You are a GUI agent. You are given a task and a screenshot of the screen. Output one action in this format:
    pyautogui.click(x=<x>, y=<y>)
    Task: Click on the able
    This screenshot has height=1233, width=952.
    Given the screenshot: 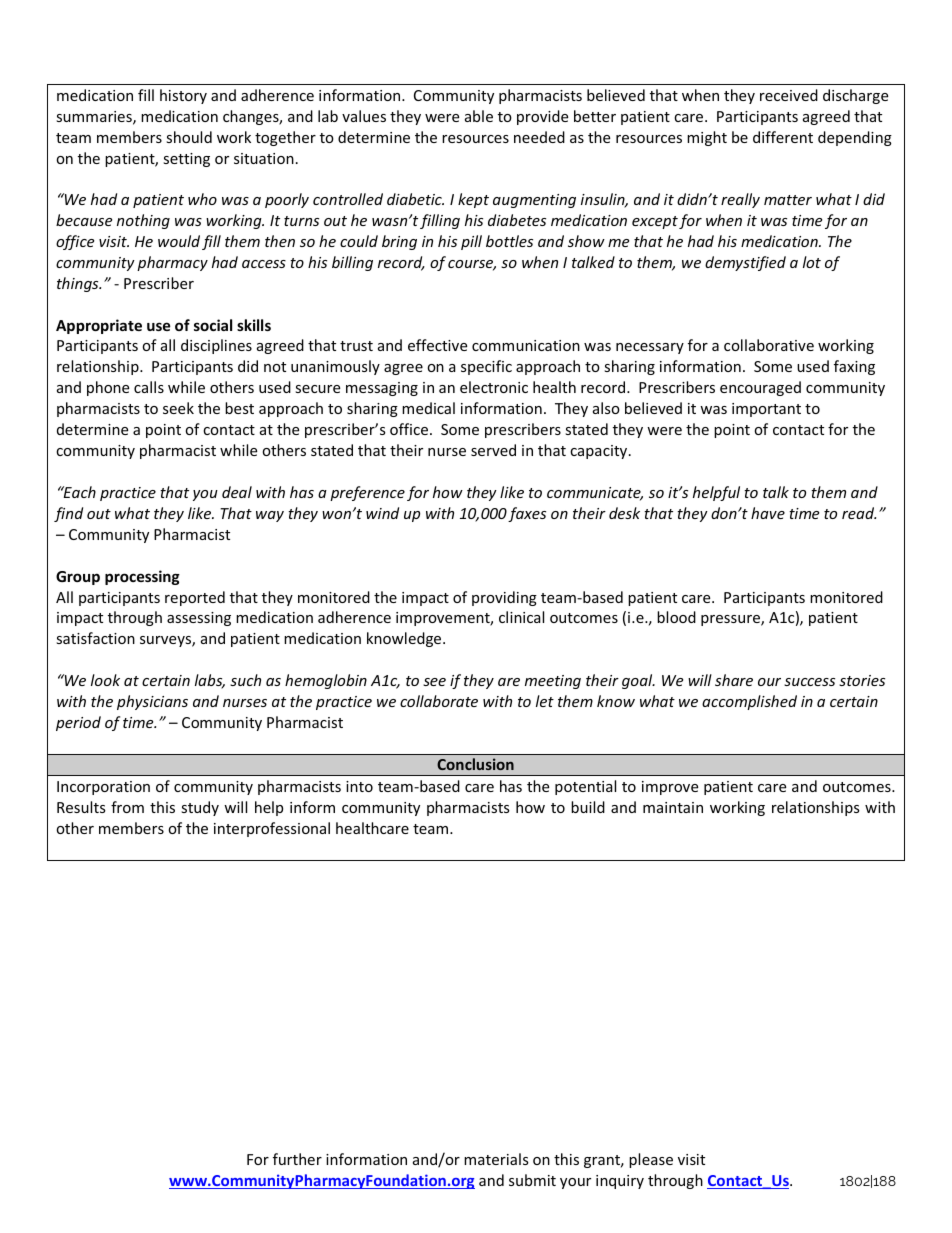 What is the action you would take?
    pyautogui.click(x=479, y=116)
